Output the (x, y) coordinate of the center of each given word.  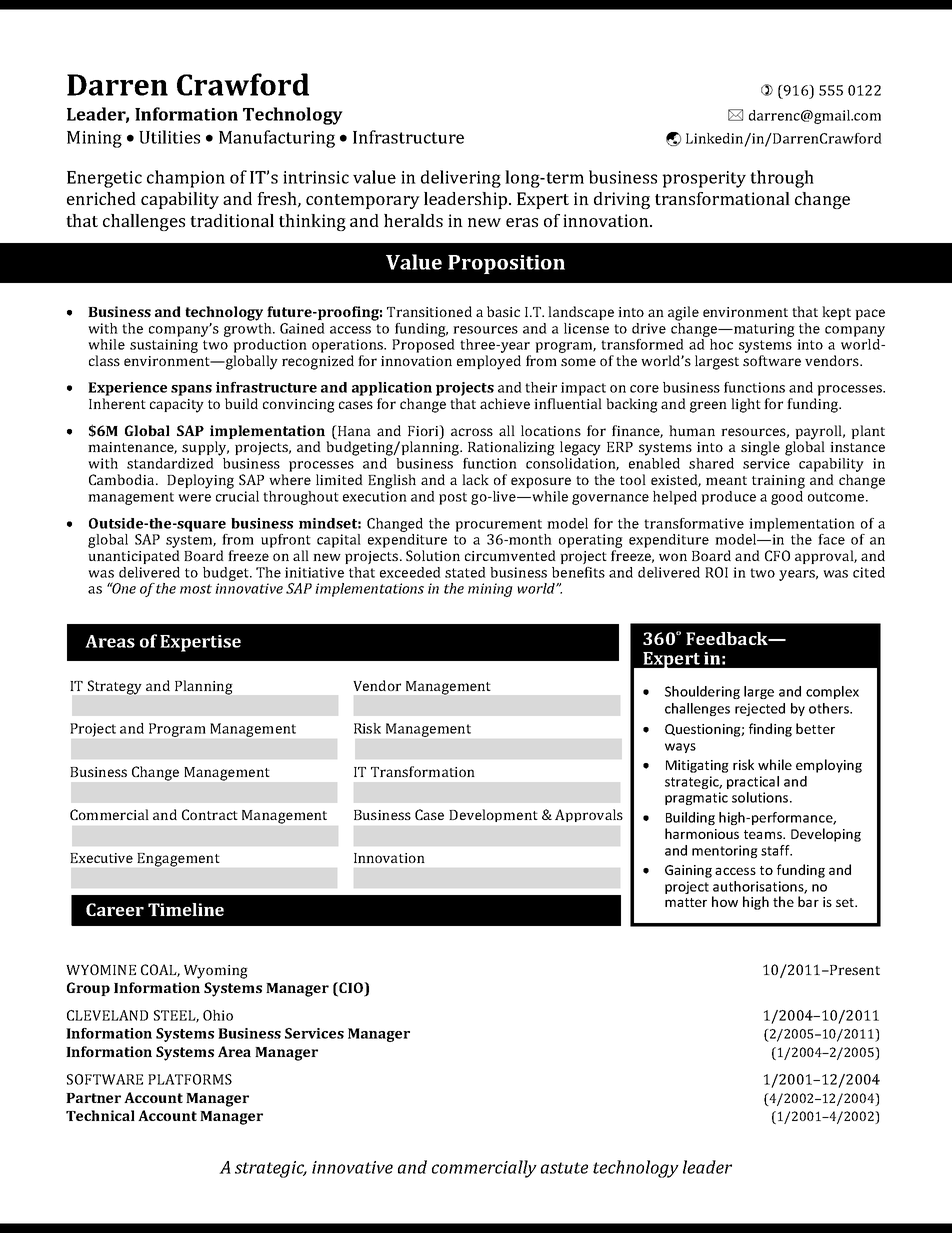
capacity (177, 406)
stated (465, 572)
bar (808, 901)
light (746, 405)
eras (522, 222)
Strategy (114, 687)
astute (564, 1168)
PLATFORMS (190, 1079)
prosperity (704, 179)
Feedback (728, 638)
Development (493, 815)
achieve (505, 403)
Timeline (186, 909)
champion (186, 179)
